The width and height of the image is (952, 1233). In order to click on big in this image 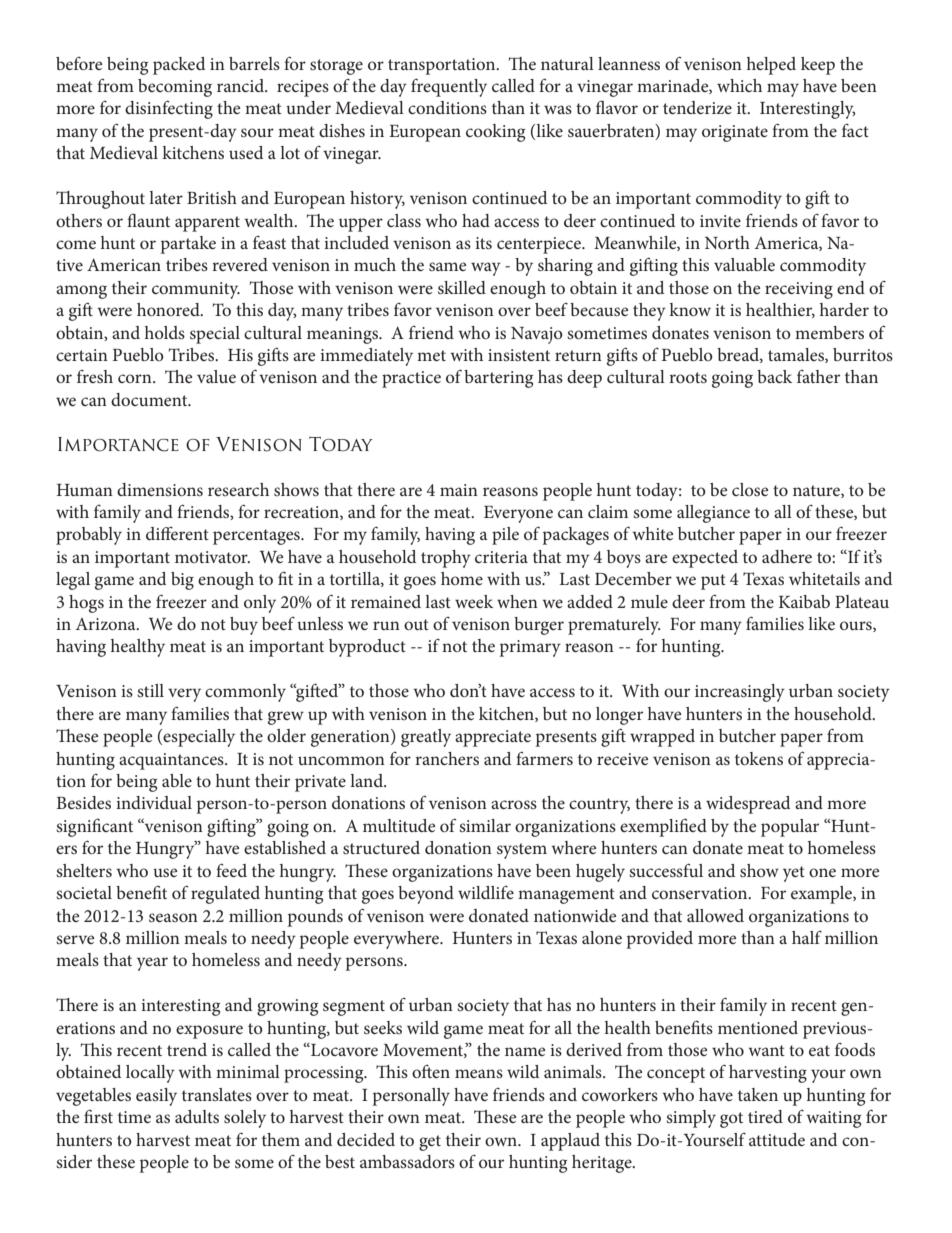, I will do `click(182, 581)`.
